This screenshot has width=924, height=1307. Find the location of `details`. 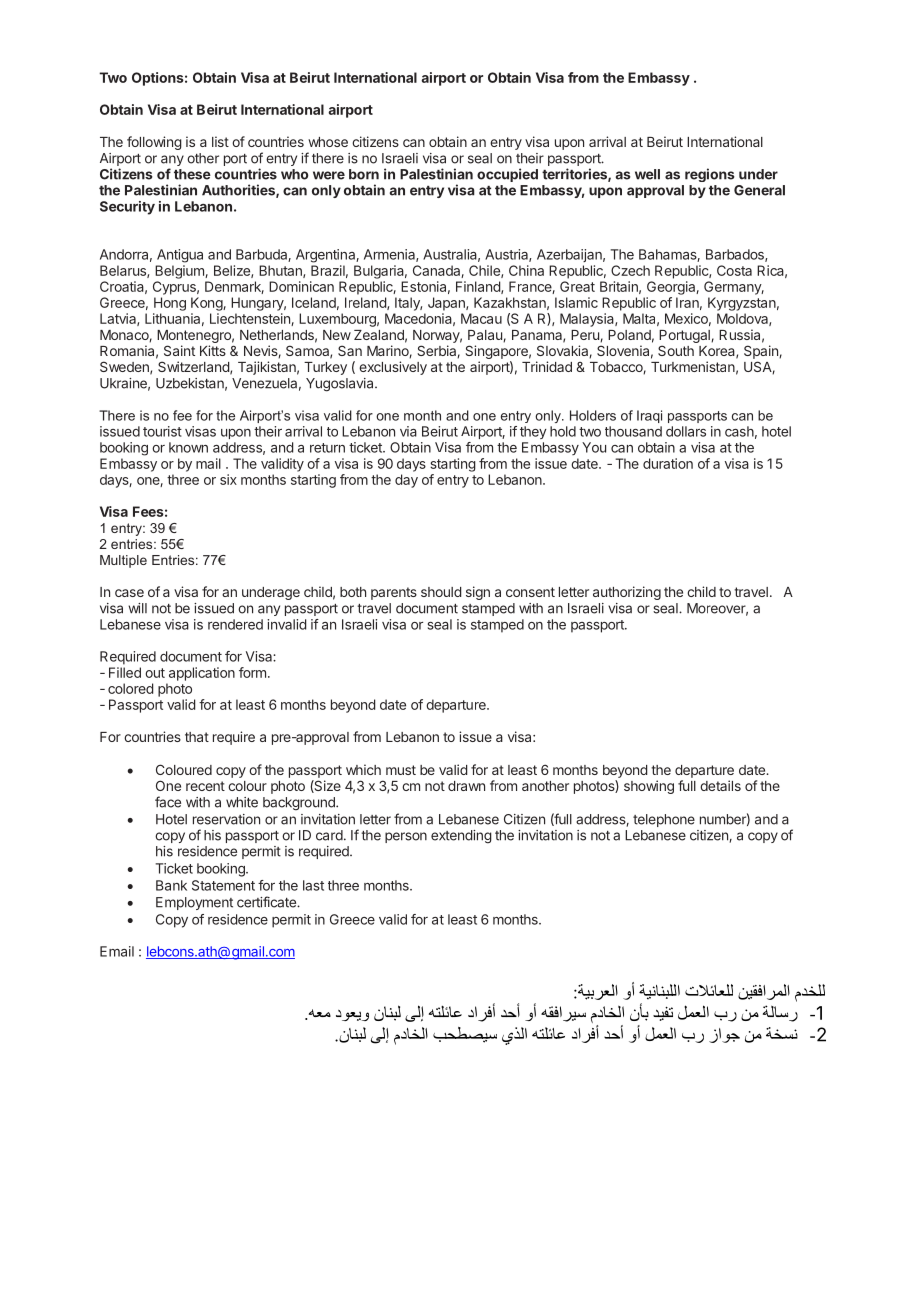

details is located at coordinates (720, 785).
